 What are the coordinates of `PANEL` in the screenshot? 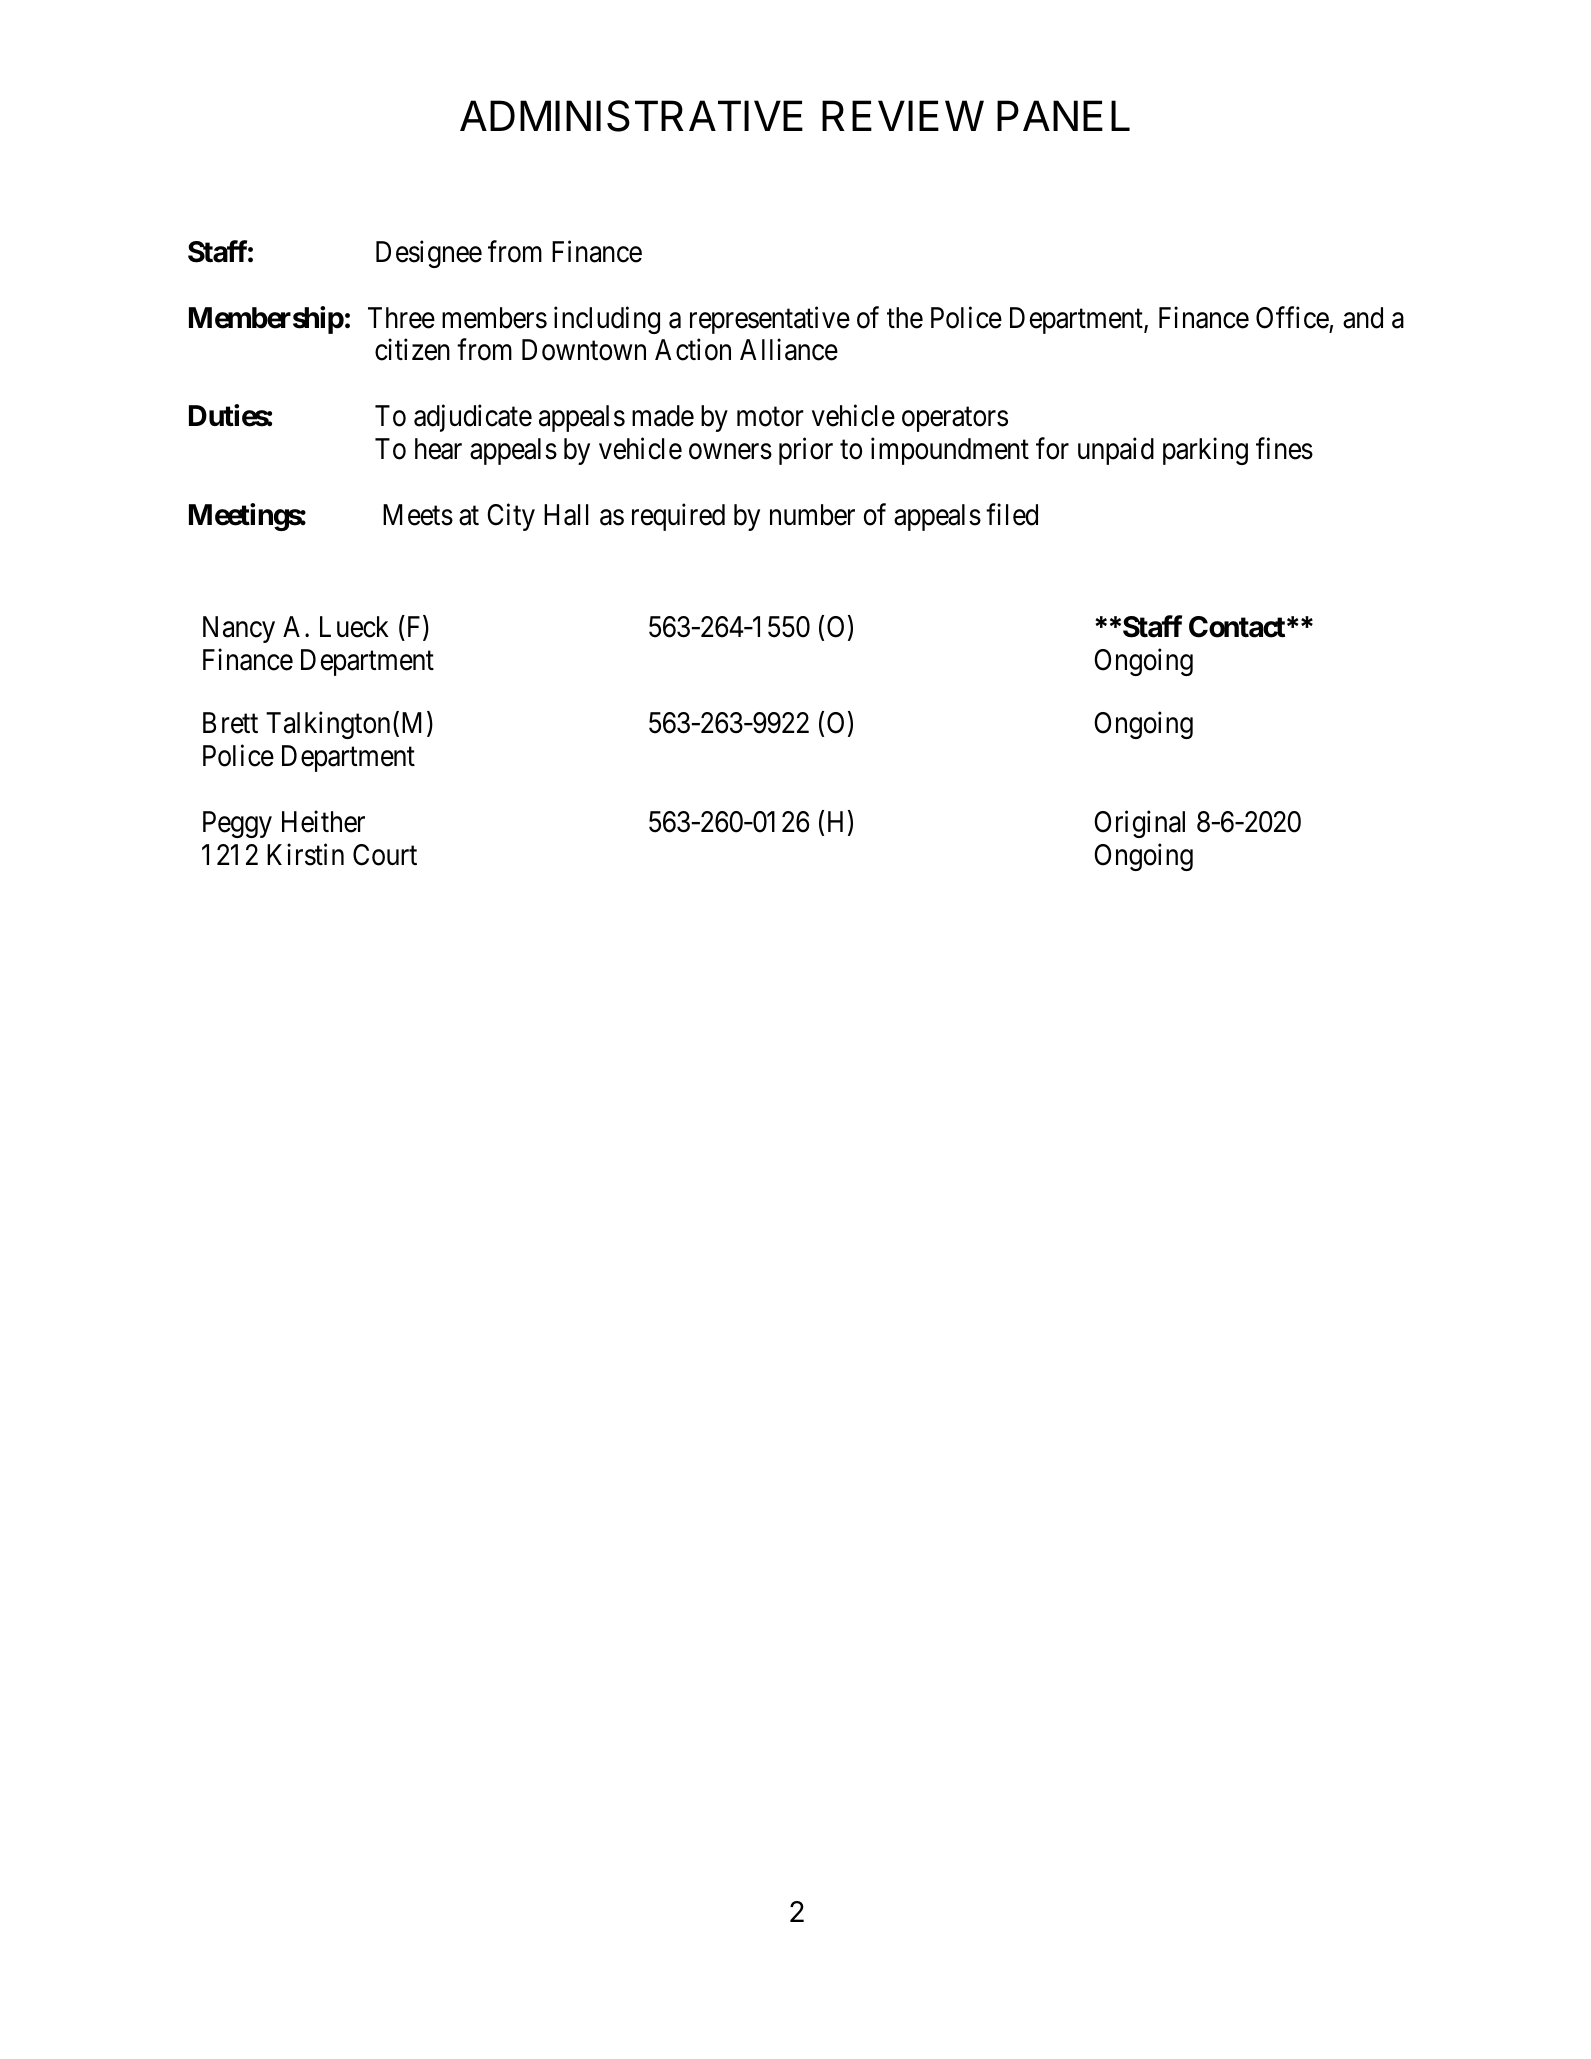 It's located at (1063, 115).
